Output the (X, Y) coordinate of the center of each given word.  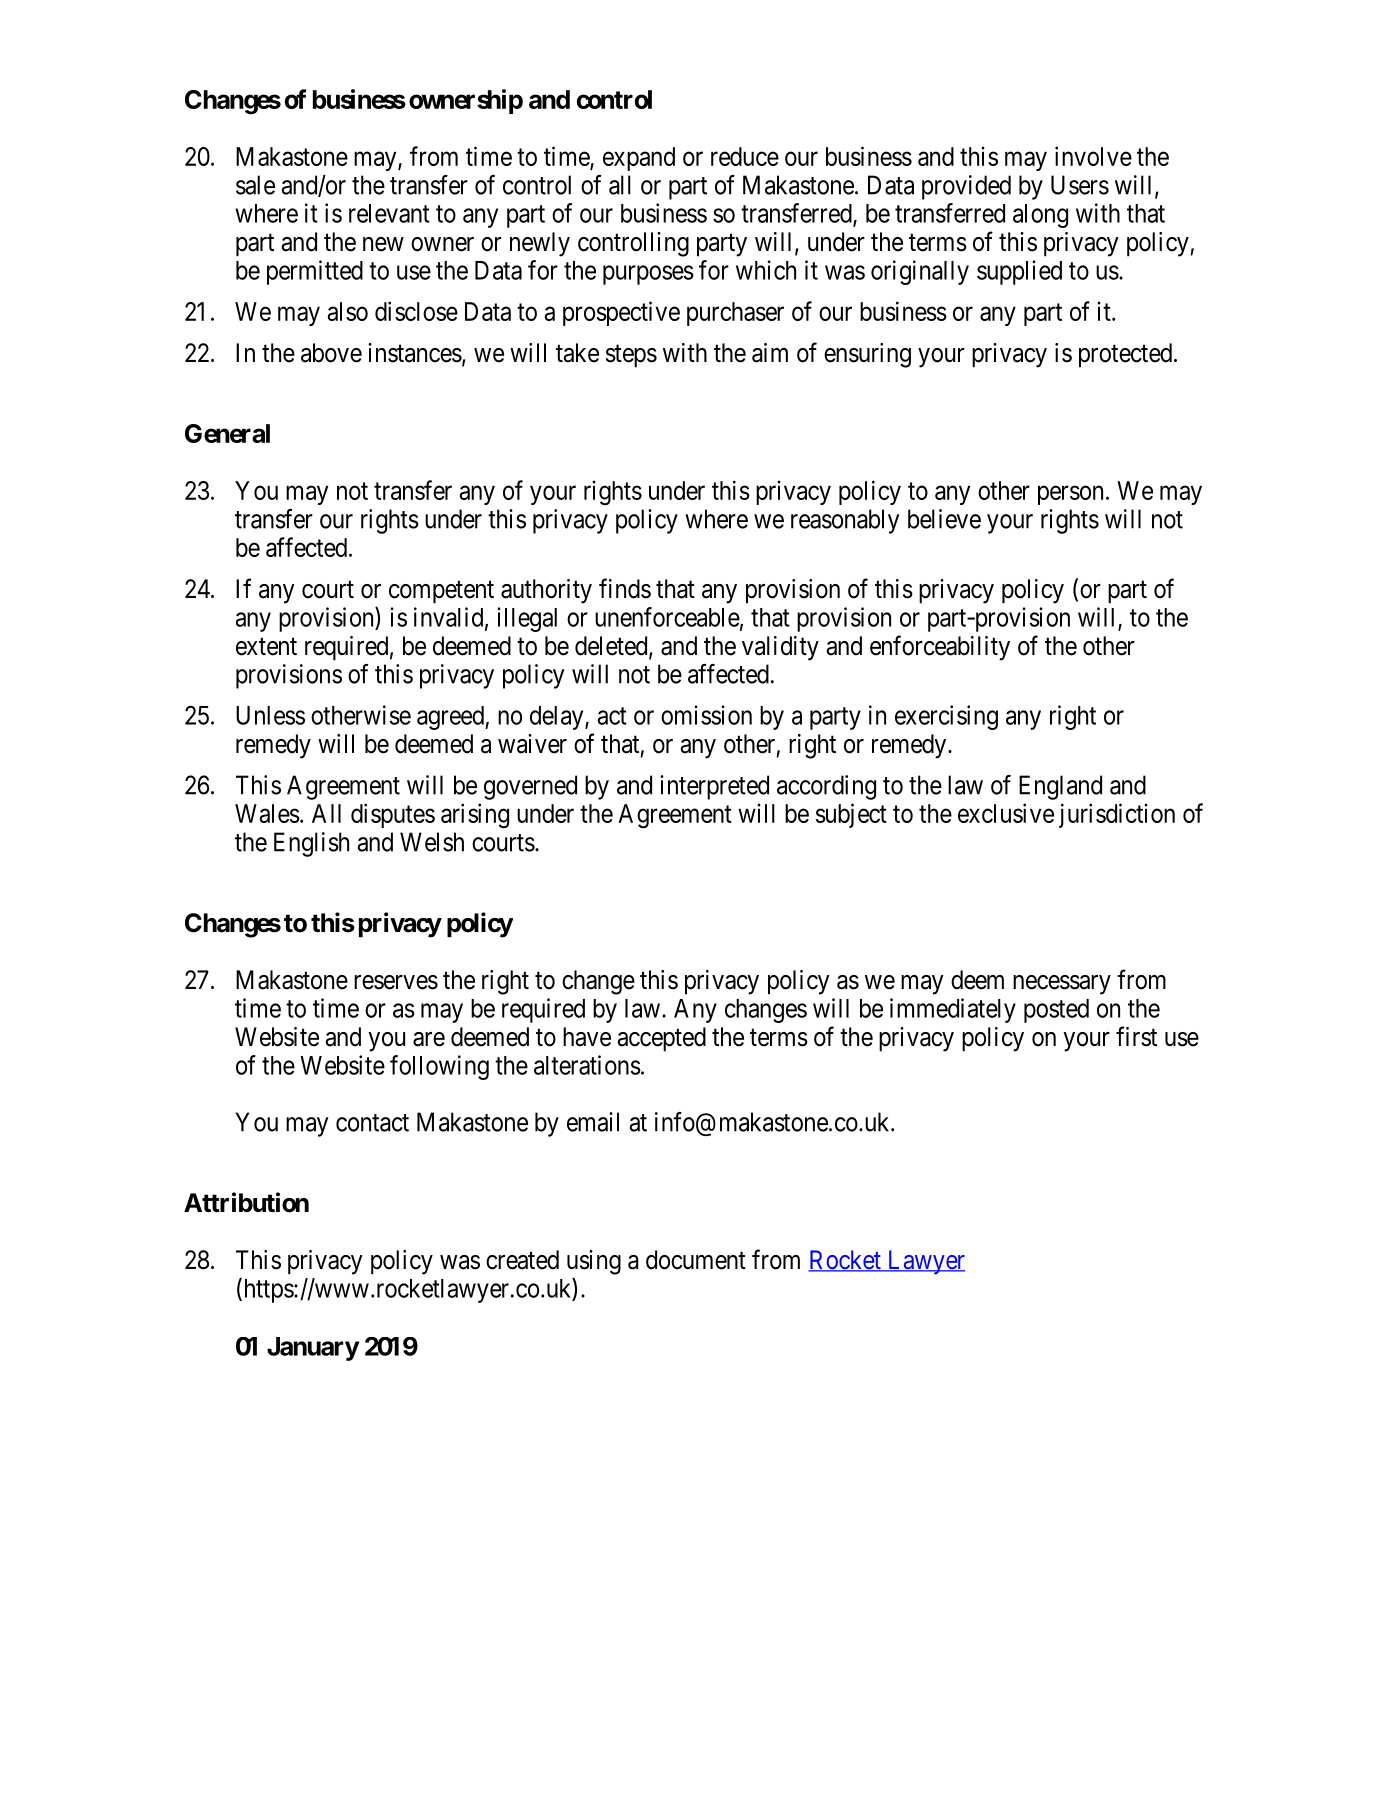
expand (639, 159)
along (1040, 216)
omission (706, 715)
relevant (389, 213)
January (313, 1349)
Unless (270, 715)
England (1060, 787)
